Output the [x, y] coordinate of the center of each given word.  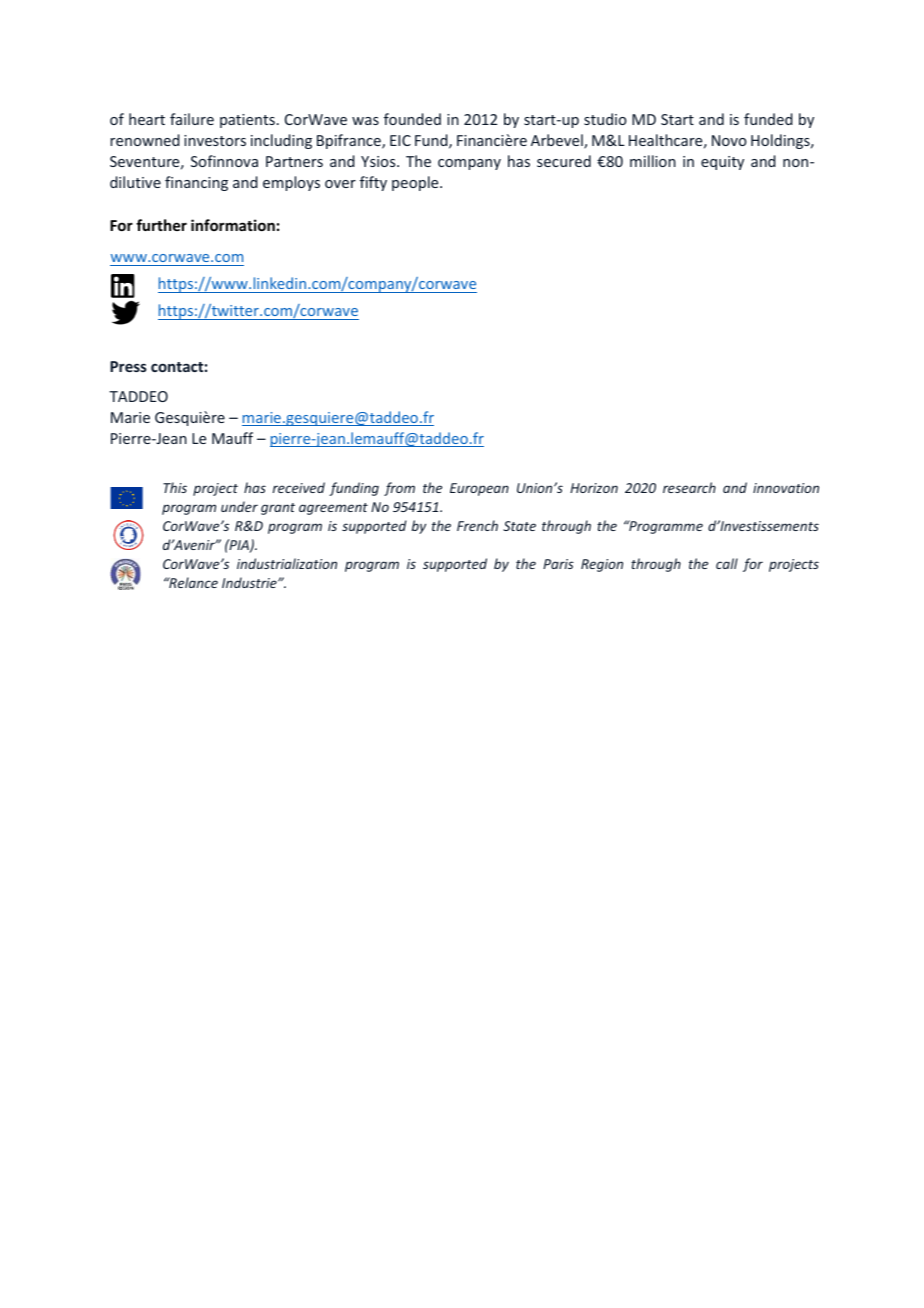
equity [722, 163]
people [416, 183]
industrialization [287, 563]
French [477, 525]
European [479, 489]
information [233, 225]
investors [215, 140]
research [689, 487]
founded [412, 119]
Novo [729, 140]
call [727, 563]
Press [128, 366]
